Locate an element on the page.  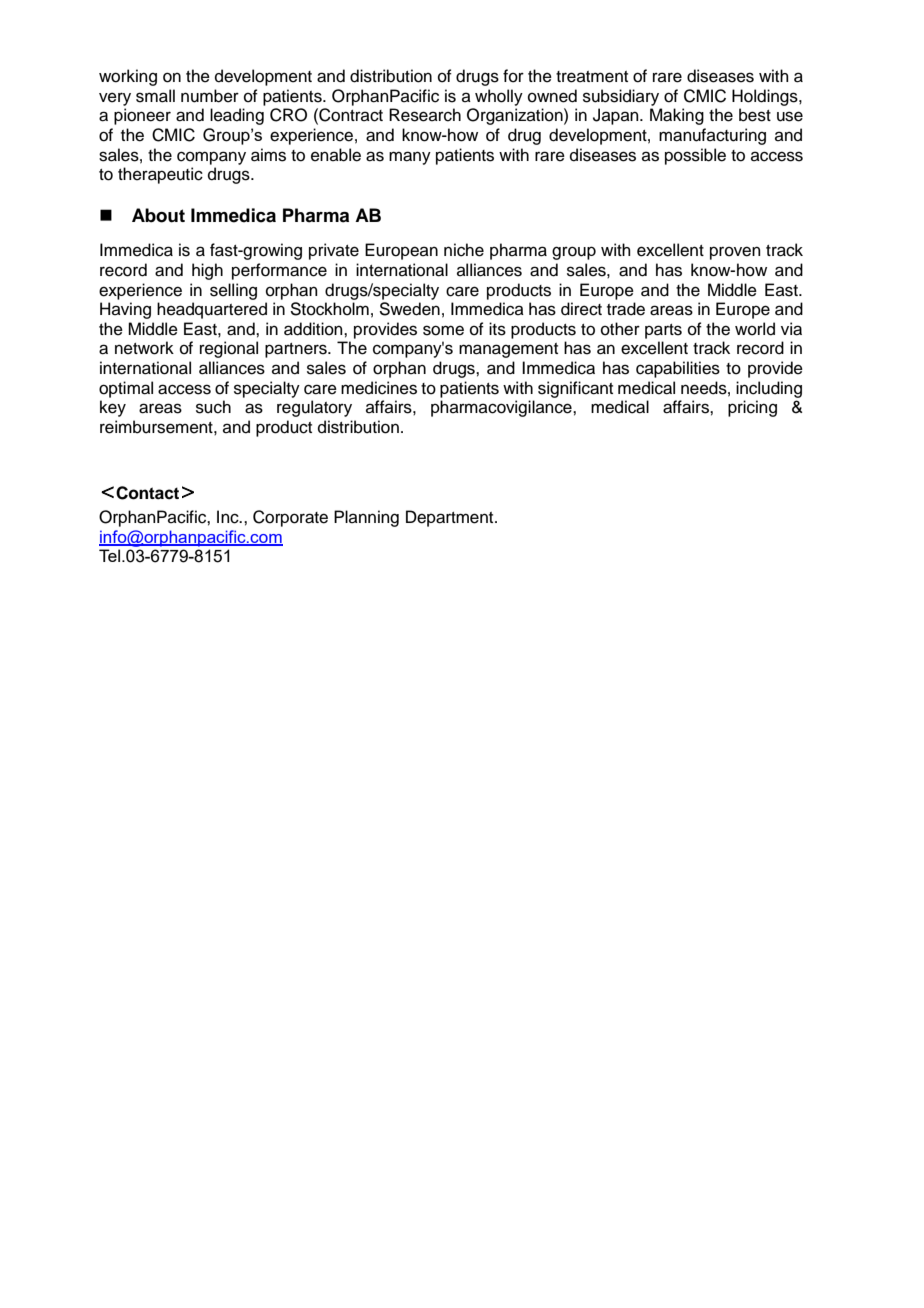
headquartered is located at coordinates (212, 310).
